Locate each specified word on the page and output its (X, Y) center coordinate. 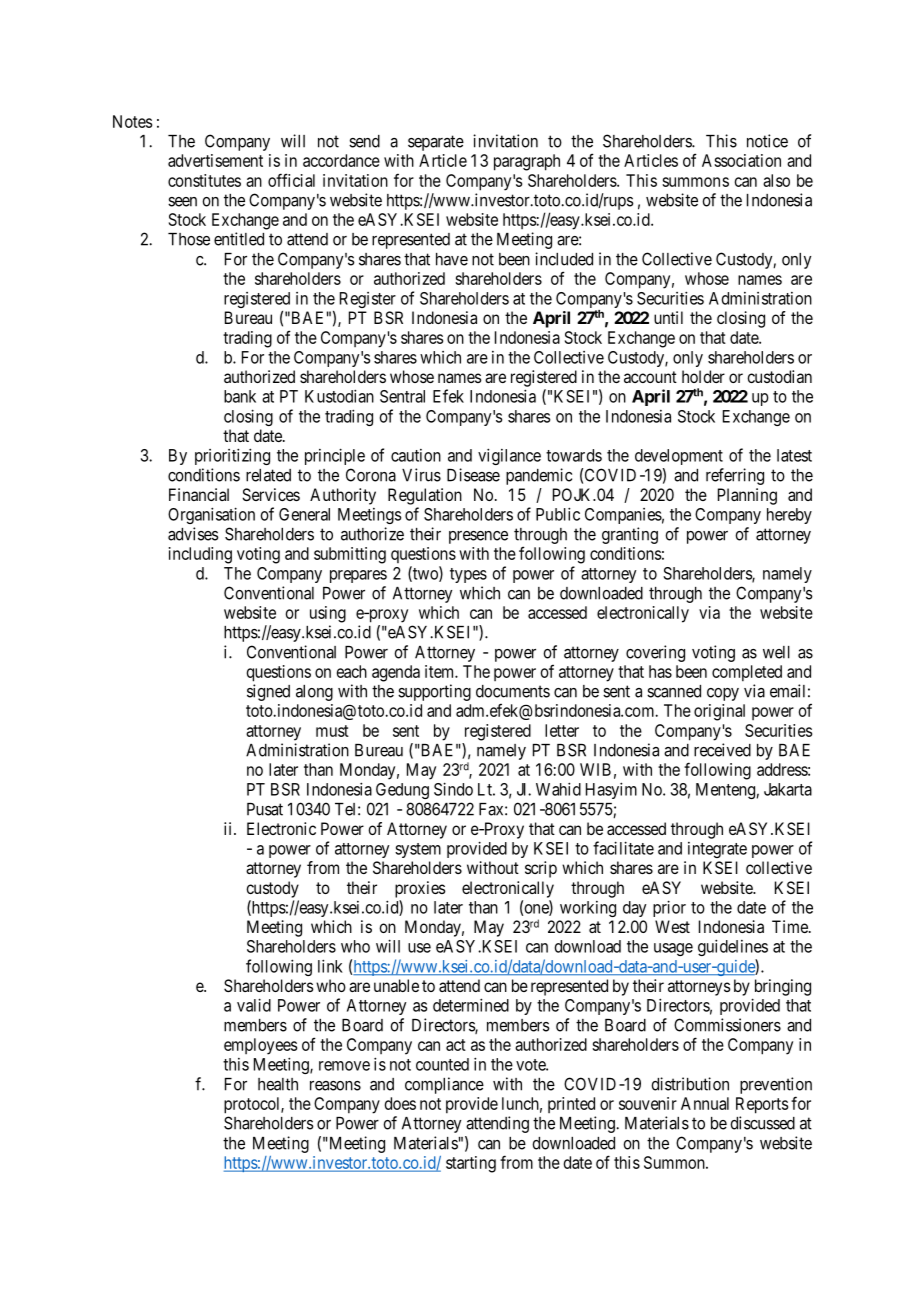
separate (436, 143)
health (278, 1084)
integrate (717, 850)
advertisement (215, 160)
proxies (420, 889)
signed (268, 692)
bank (240, 396)
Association (741, 160)
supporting (434, 692)
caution (416, 455)
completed (747, 673)
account (650, 377)
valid (254, 1005)
